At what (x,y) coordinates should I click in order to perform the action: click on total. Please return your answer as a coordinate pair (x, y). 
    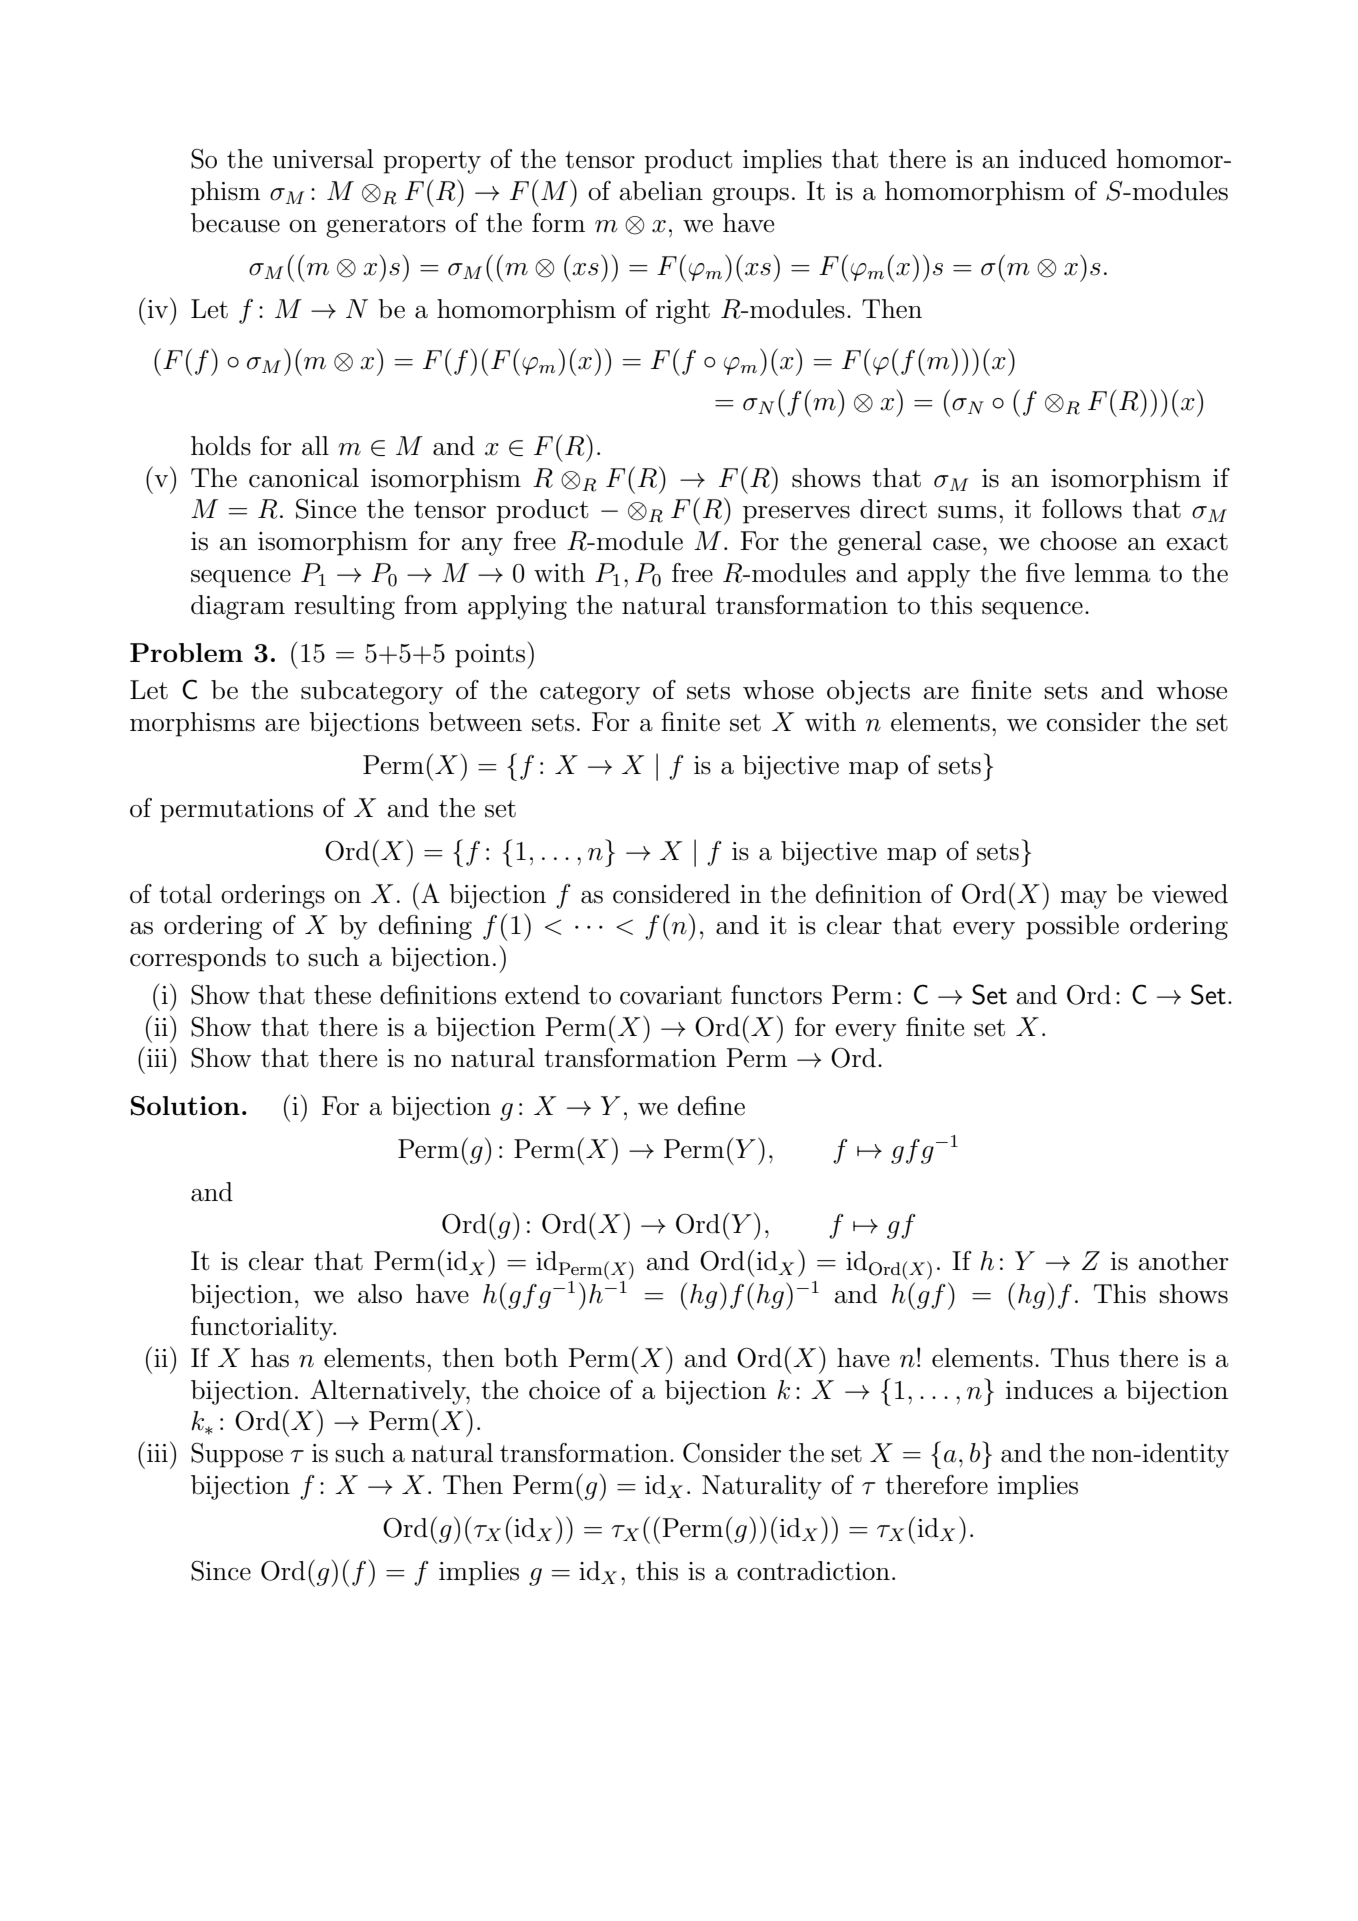
    Looking at the image, I should click on (185, 894).
